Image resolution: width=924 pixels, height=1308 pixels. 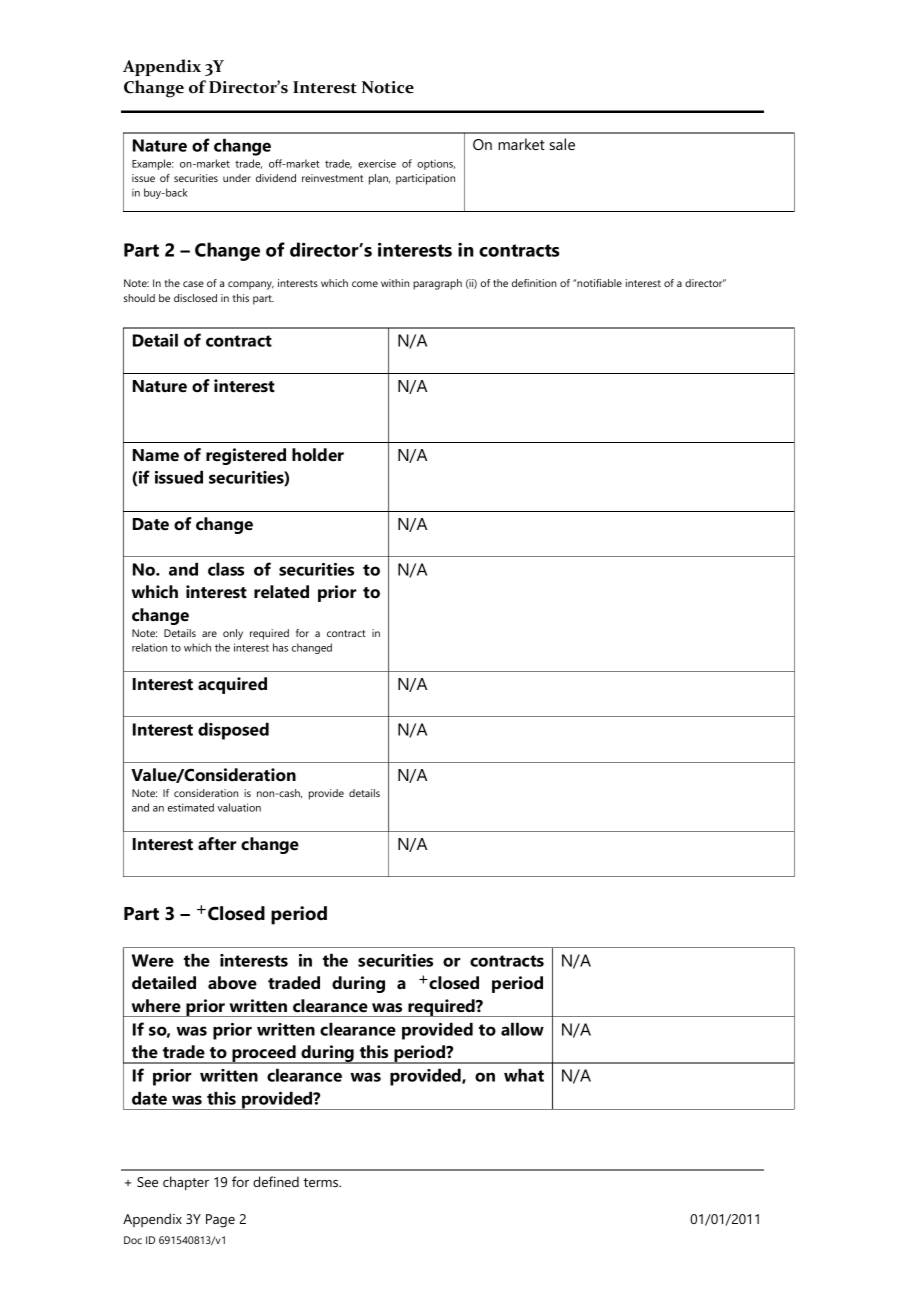 What do you see at coordinates (280, 647) in the document?
I see `has` at bounding box center [280, 647].
